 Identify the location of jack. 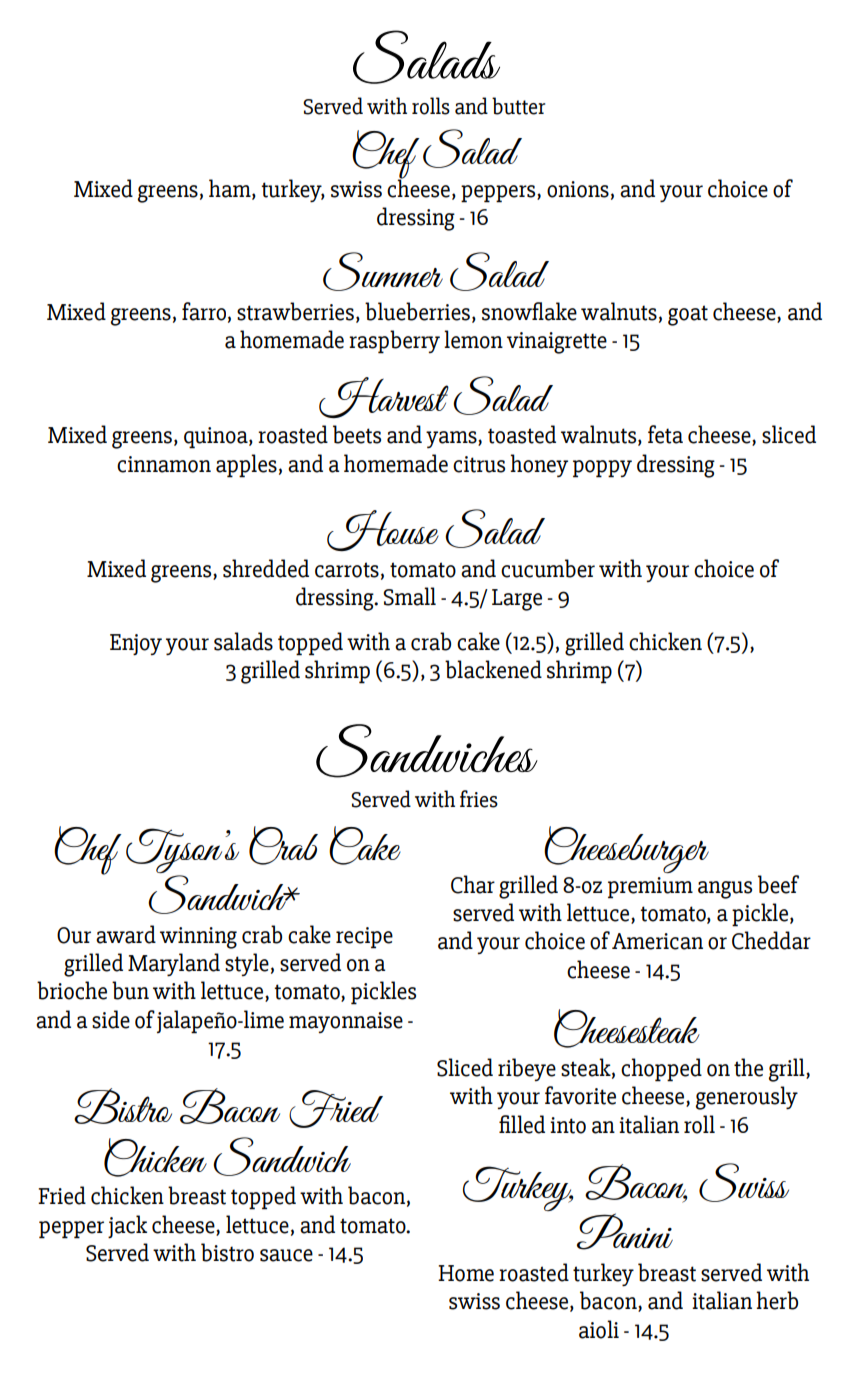
(127, 1226).
